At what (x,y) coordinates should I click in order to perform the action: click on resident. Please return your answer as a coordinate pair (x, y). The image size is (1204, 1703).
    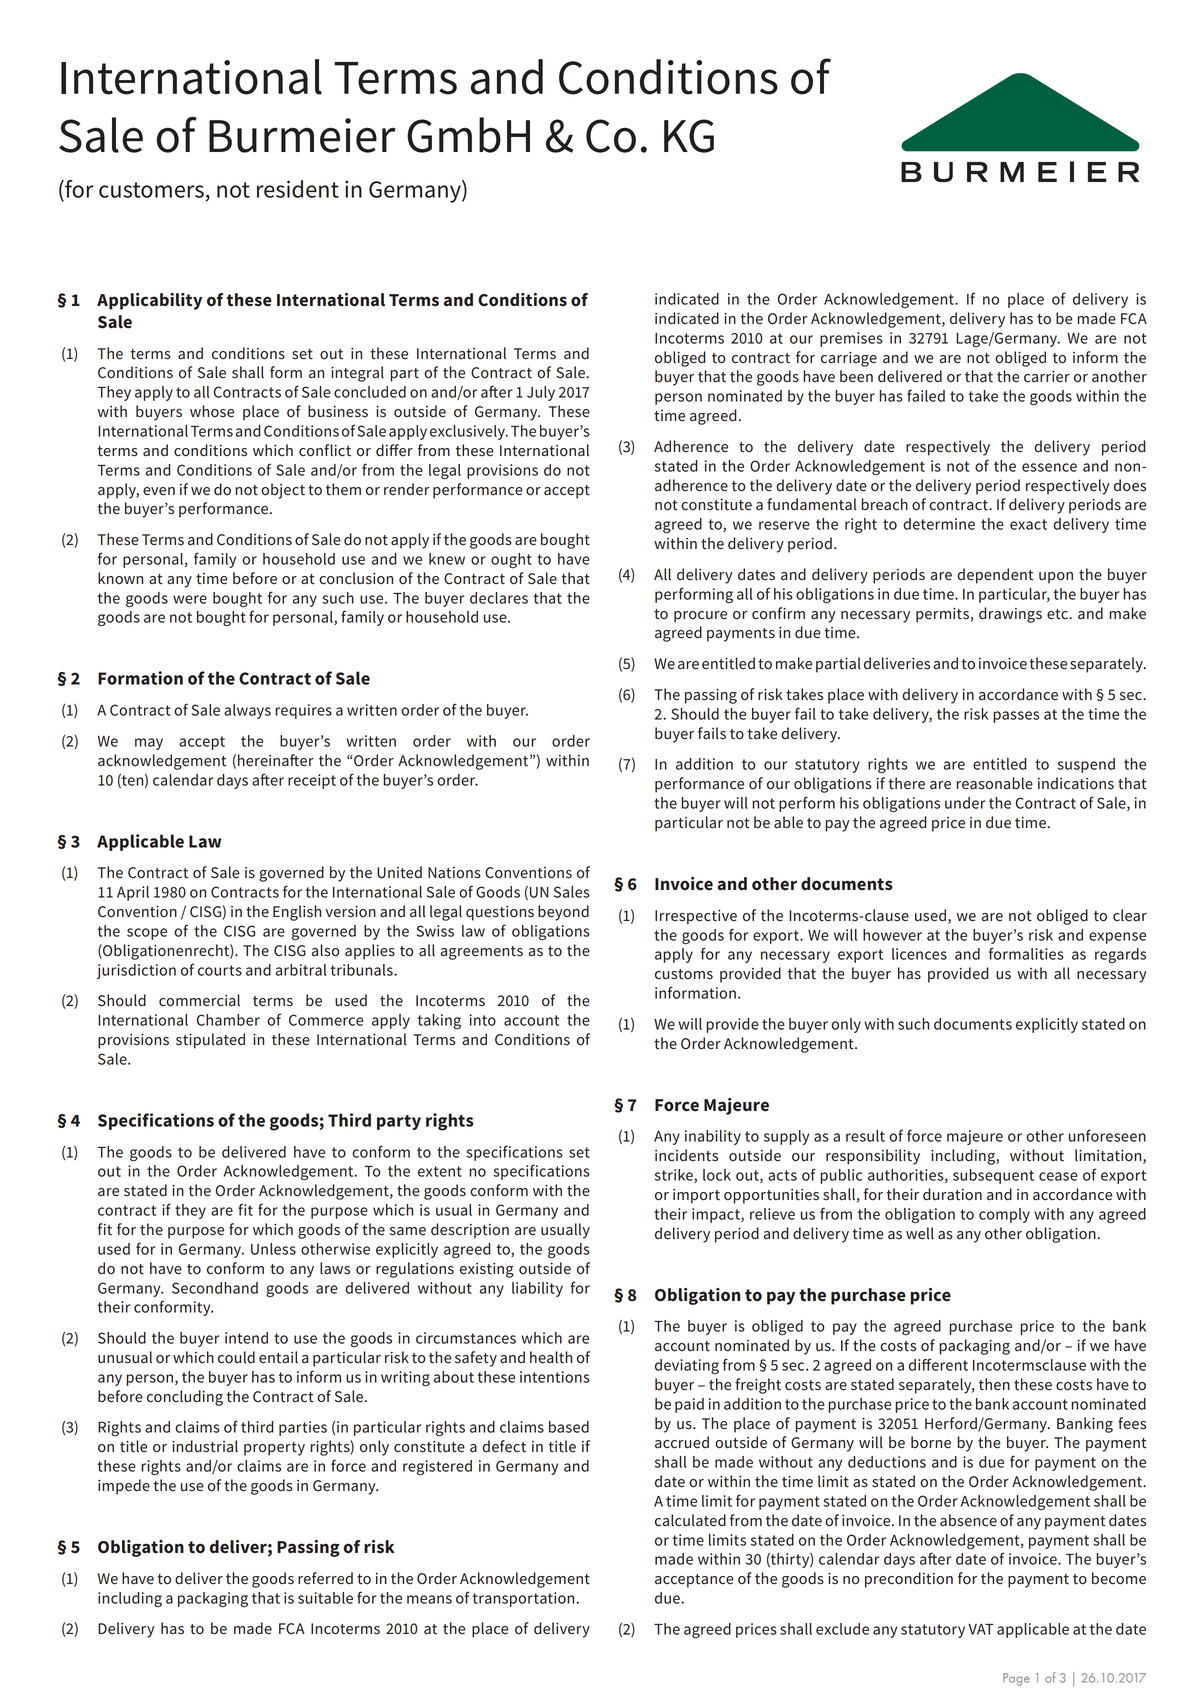
    Looking at the image, I should click on (298, 189).
